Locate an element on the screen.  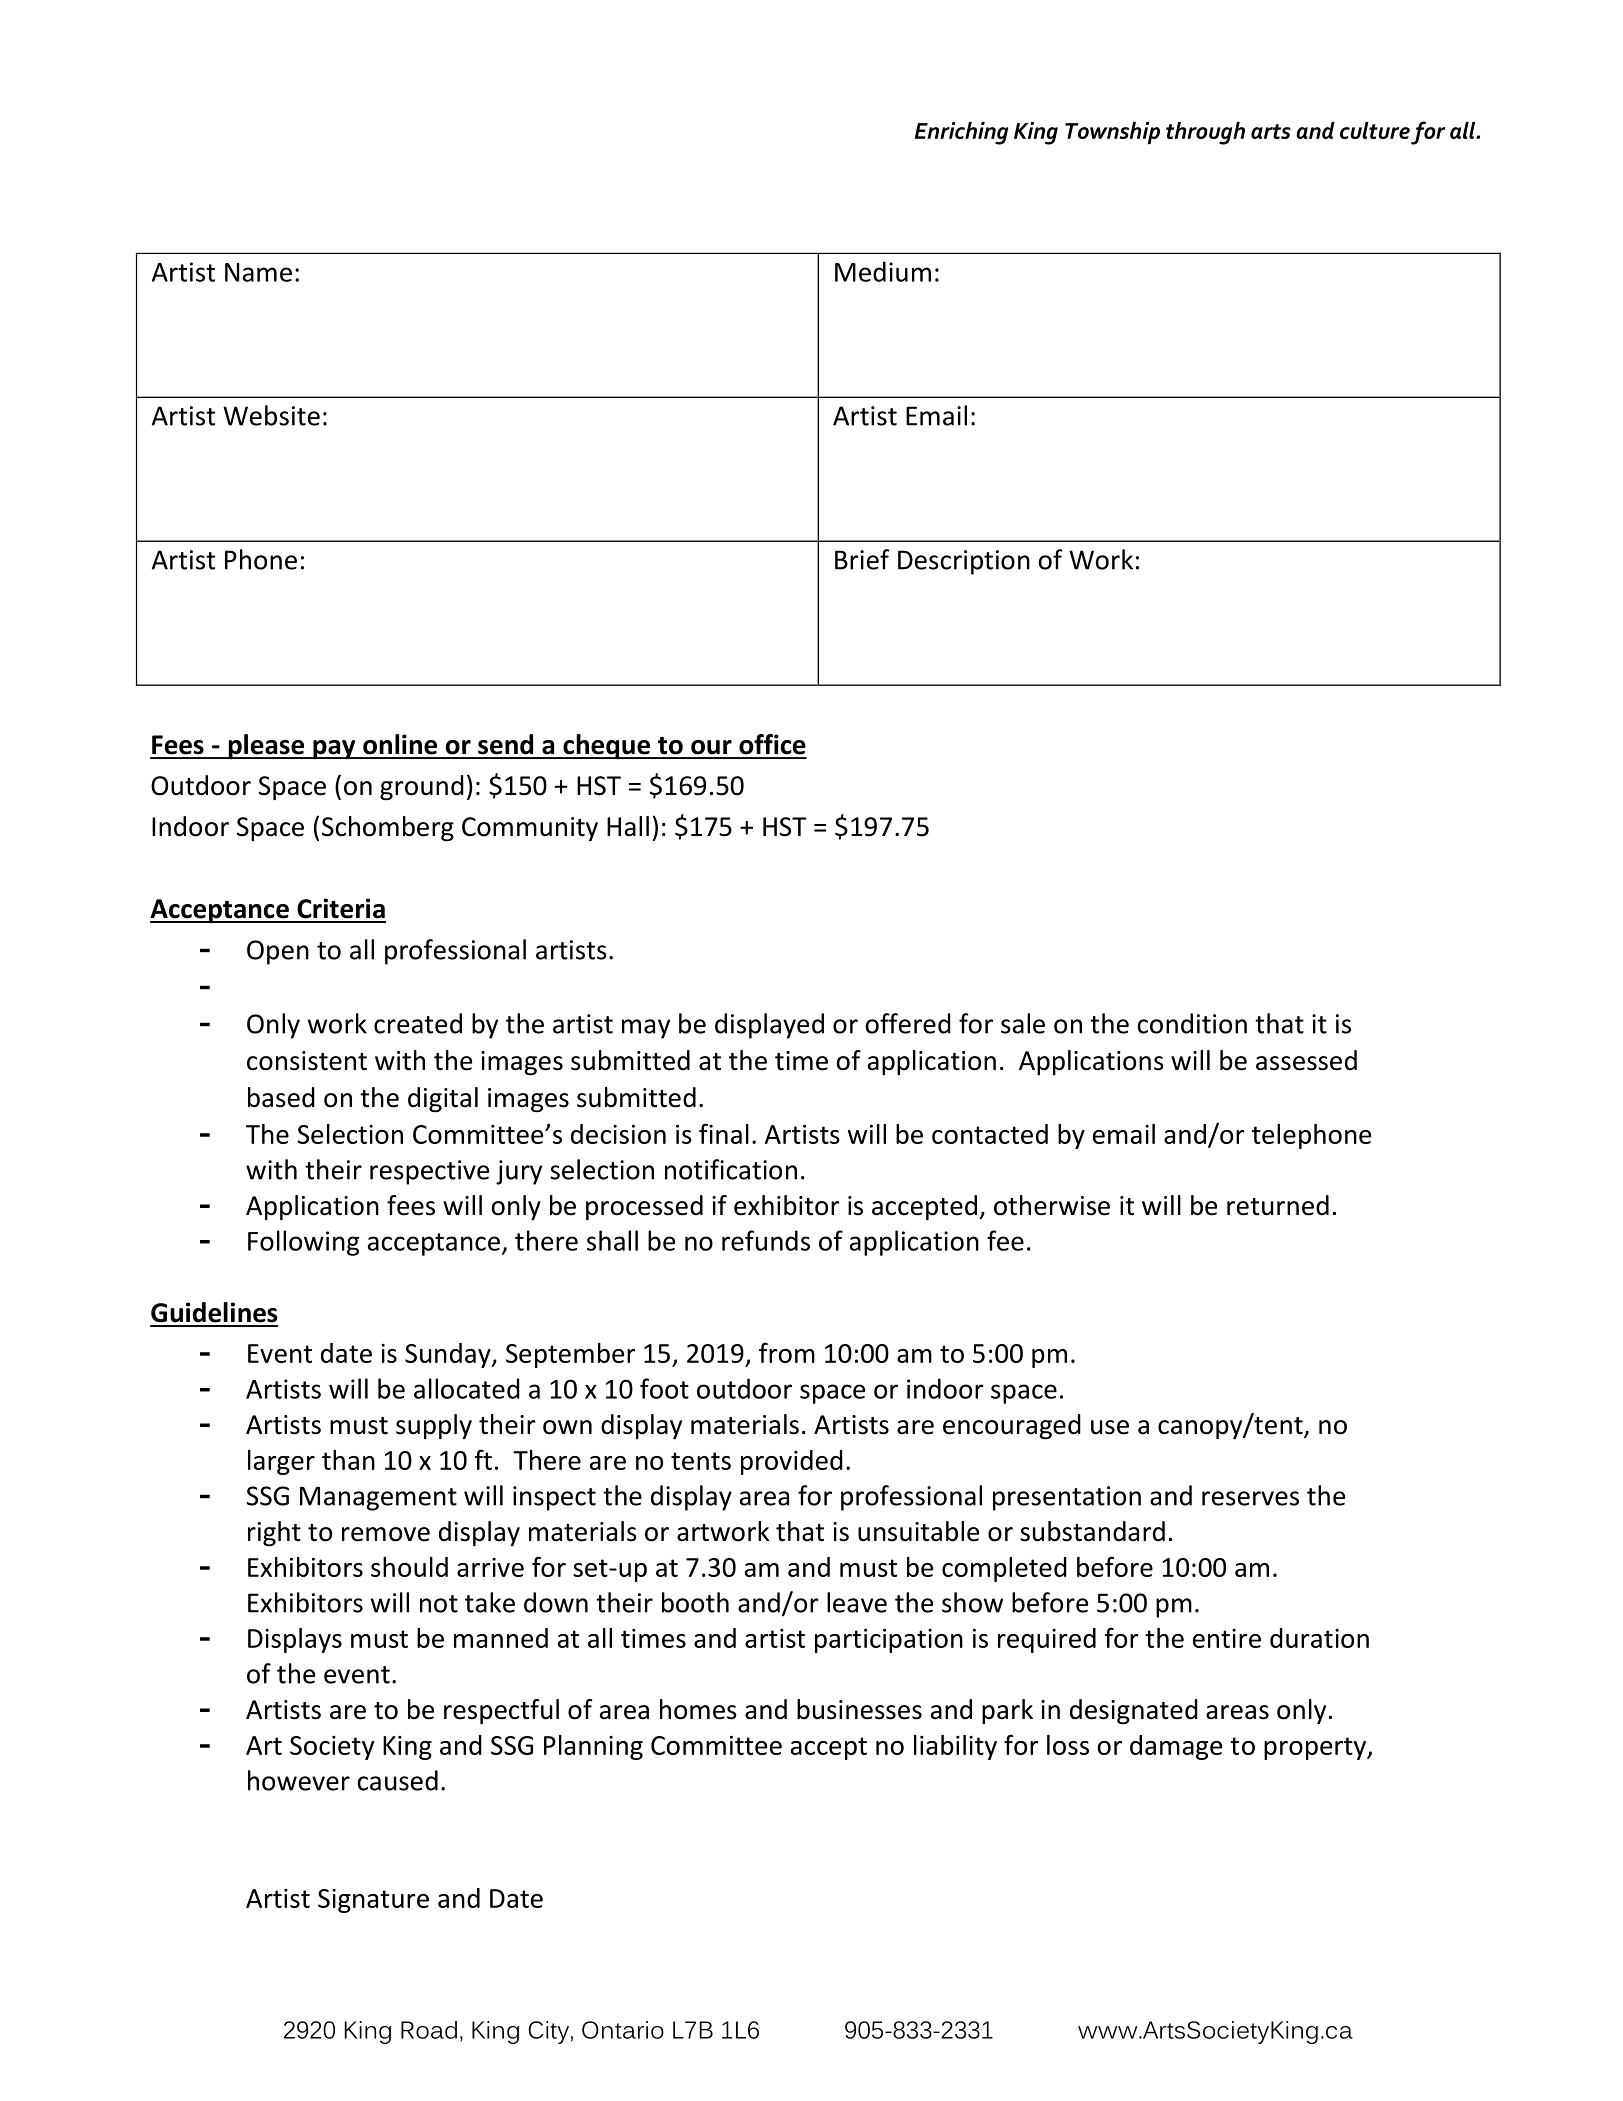
Ontario is located at coordinates (623, 2030).
